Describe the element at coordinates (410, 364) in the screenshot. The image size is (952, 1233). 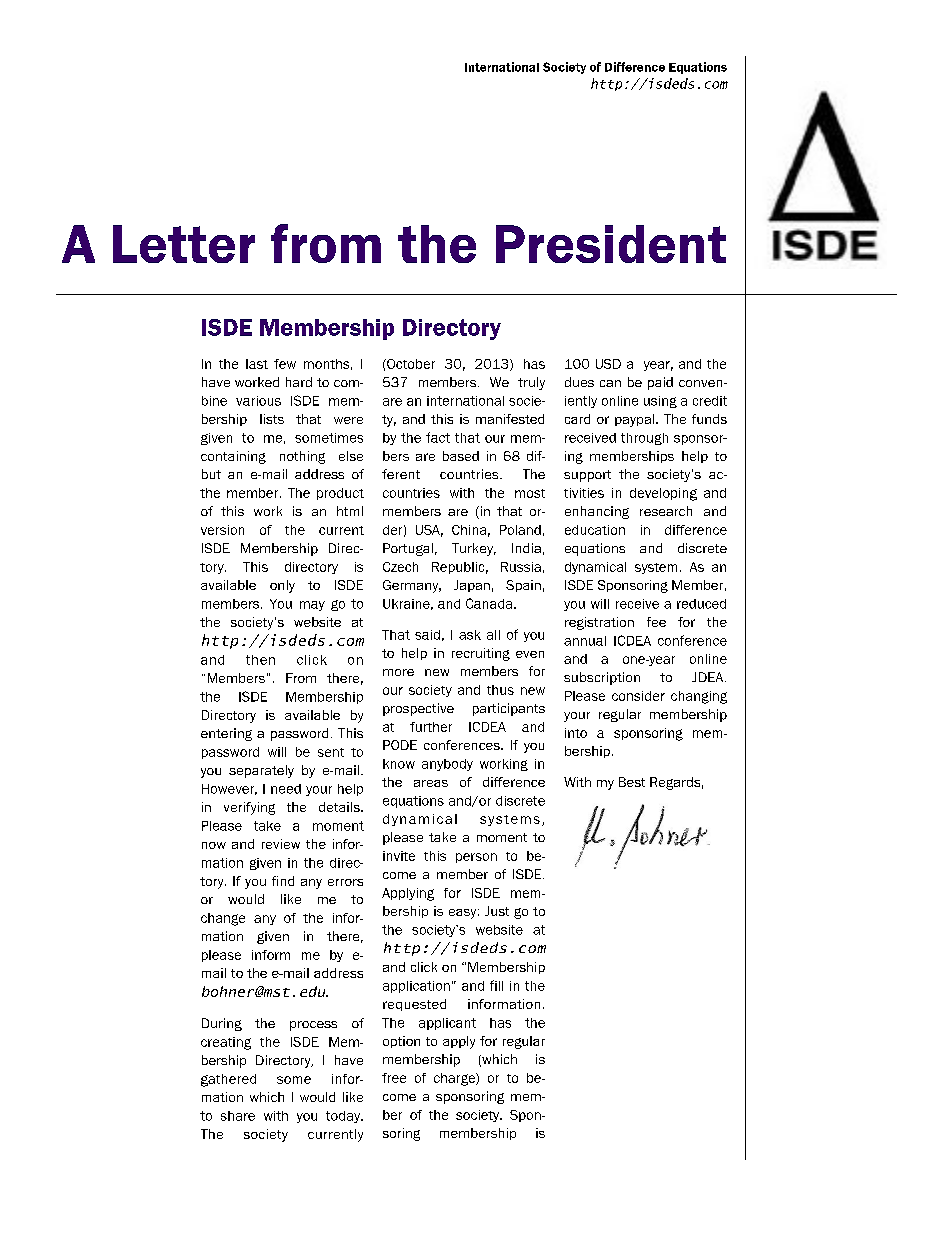
I see `October` at that location.
